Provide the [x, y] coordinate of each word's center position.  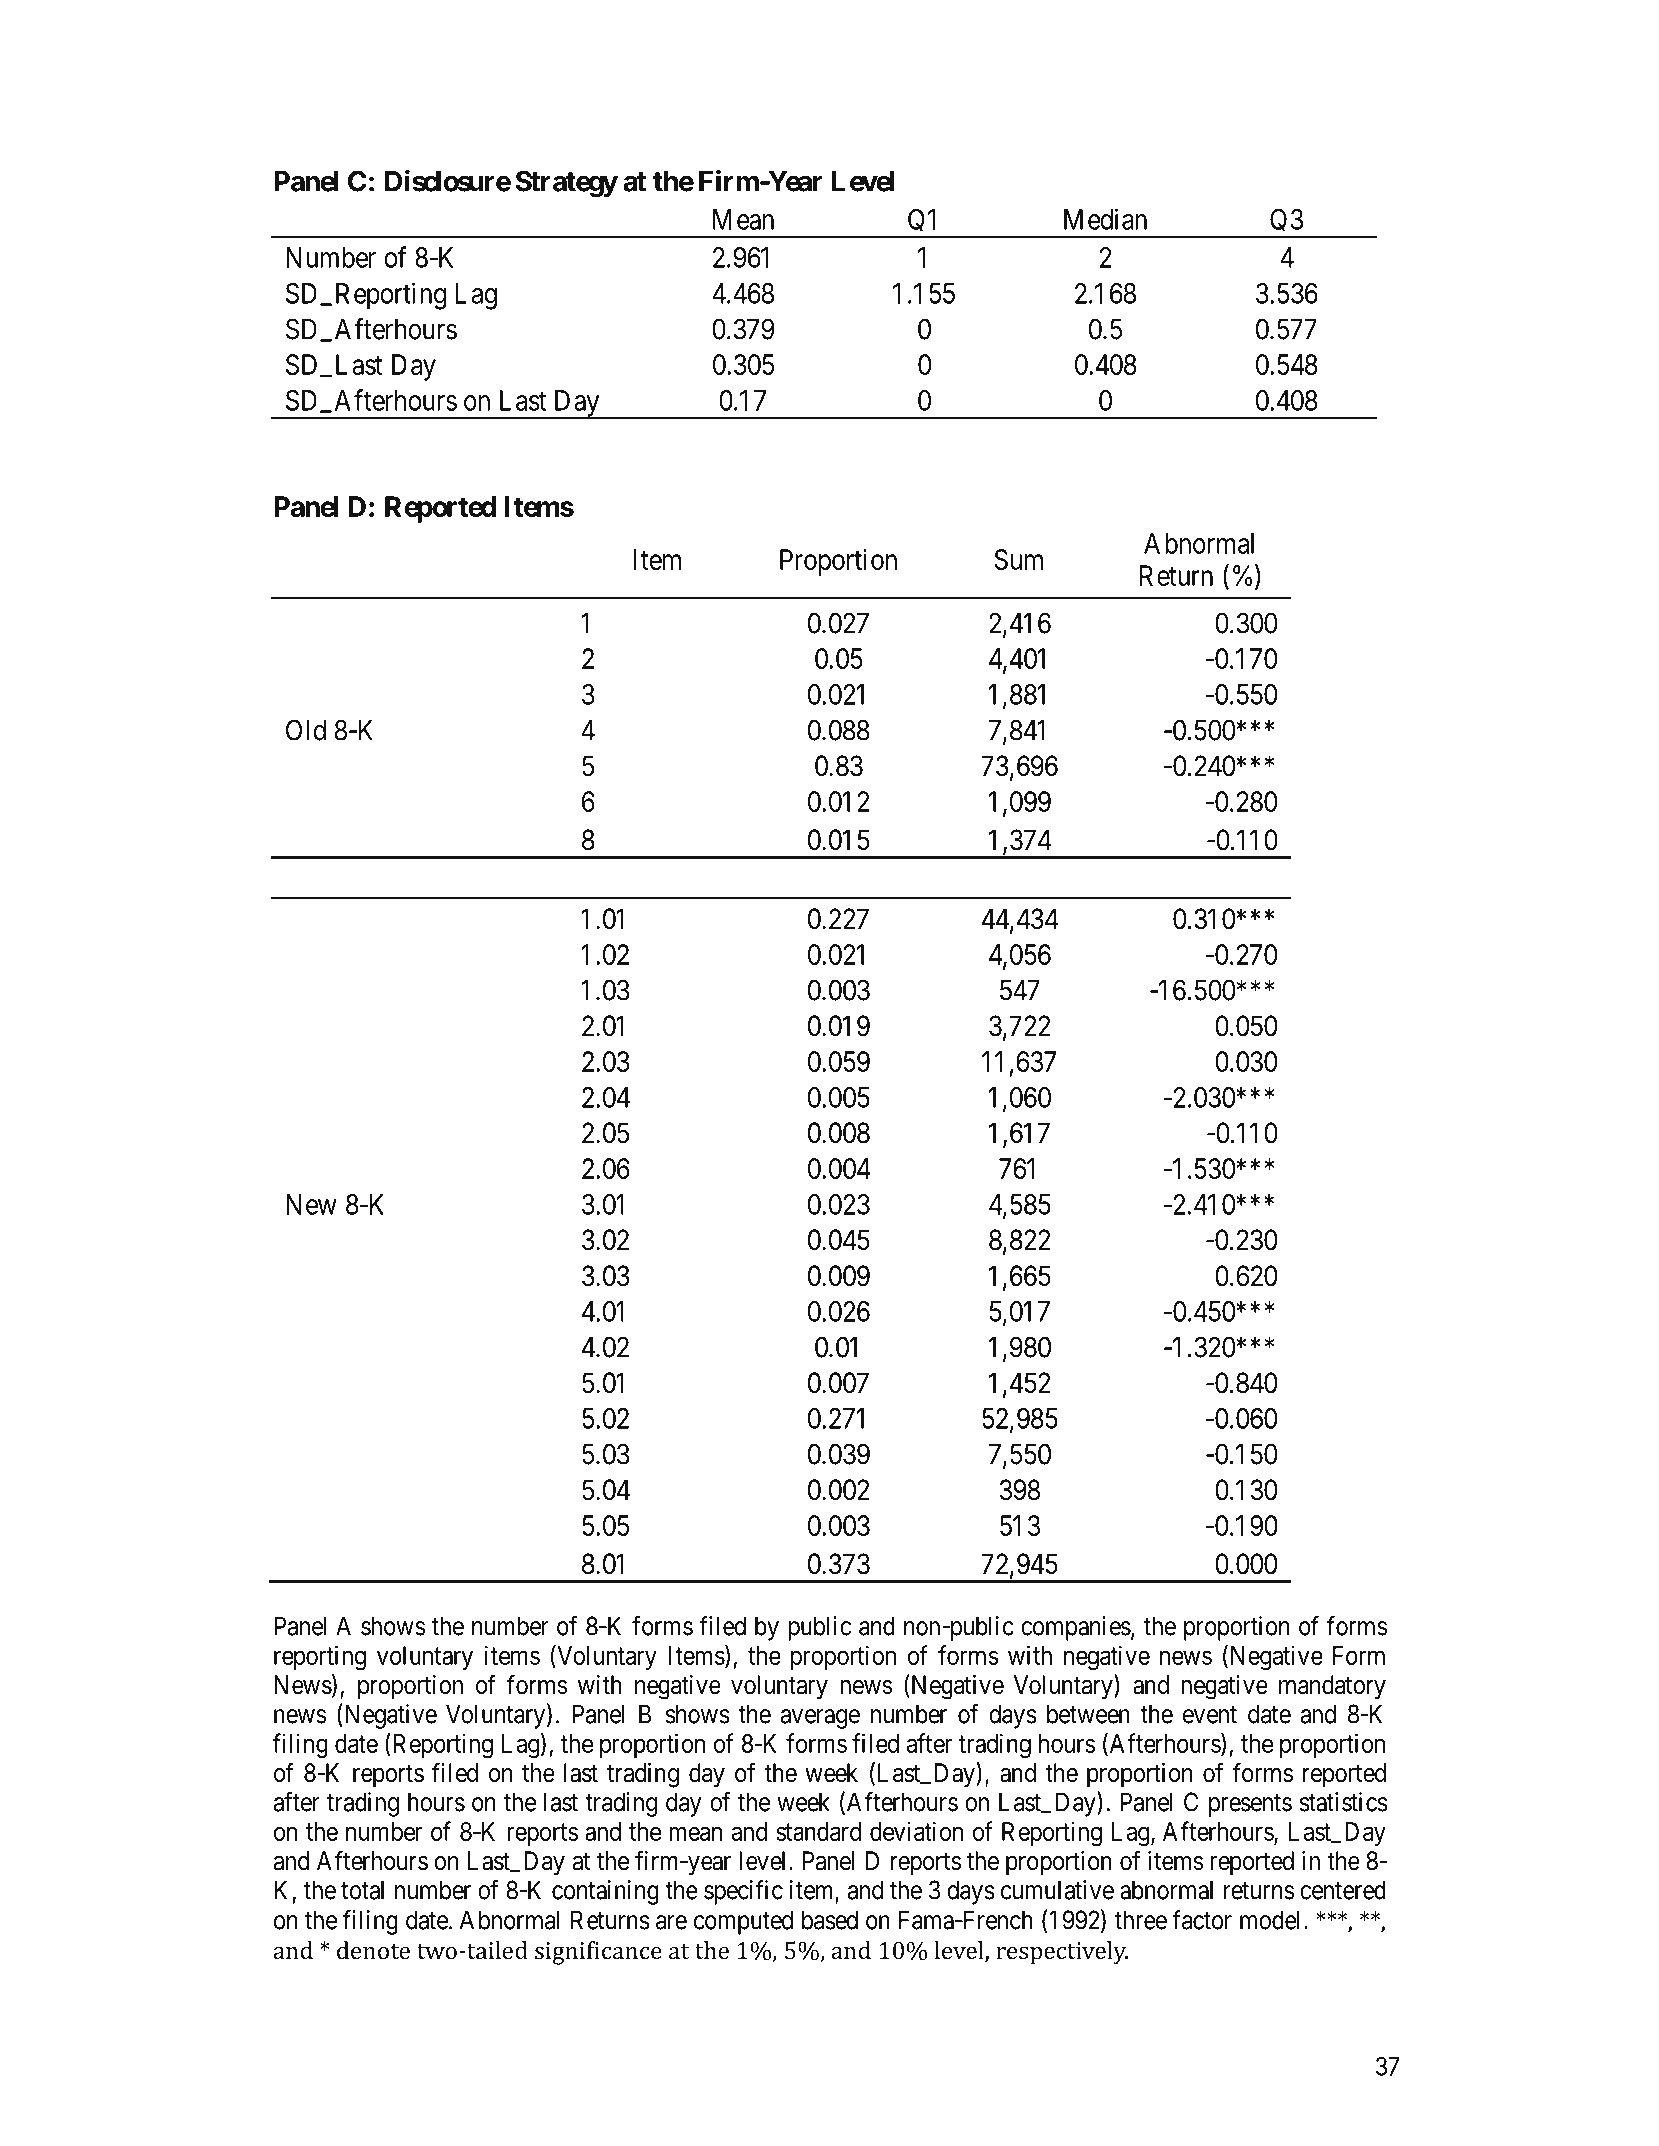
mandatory [1332, 1687]
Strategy [566, 184]
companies [1076, 1628]
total [362, 1890]
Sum [1019, 559]
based [830, 1920]
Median [1105, 219]
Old [306, 730]
